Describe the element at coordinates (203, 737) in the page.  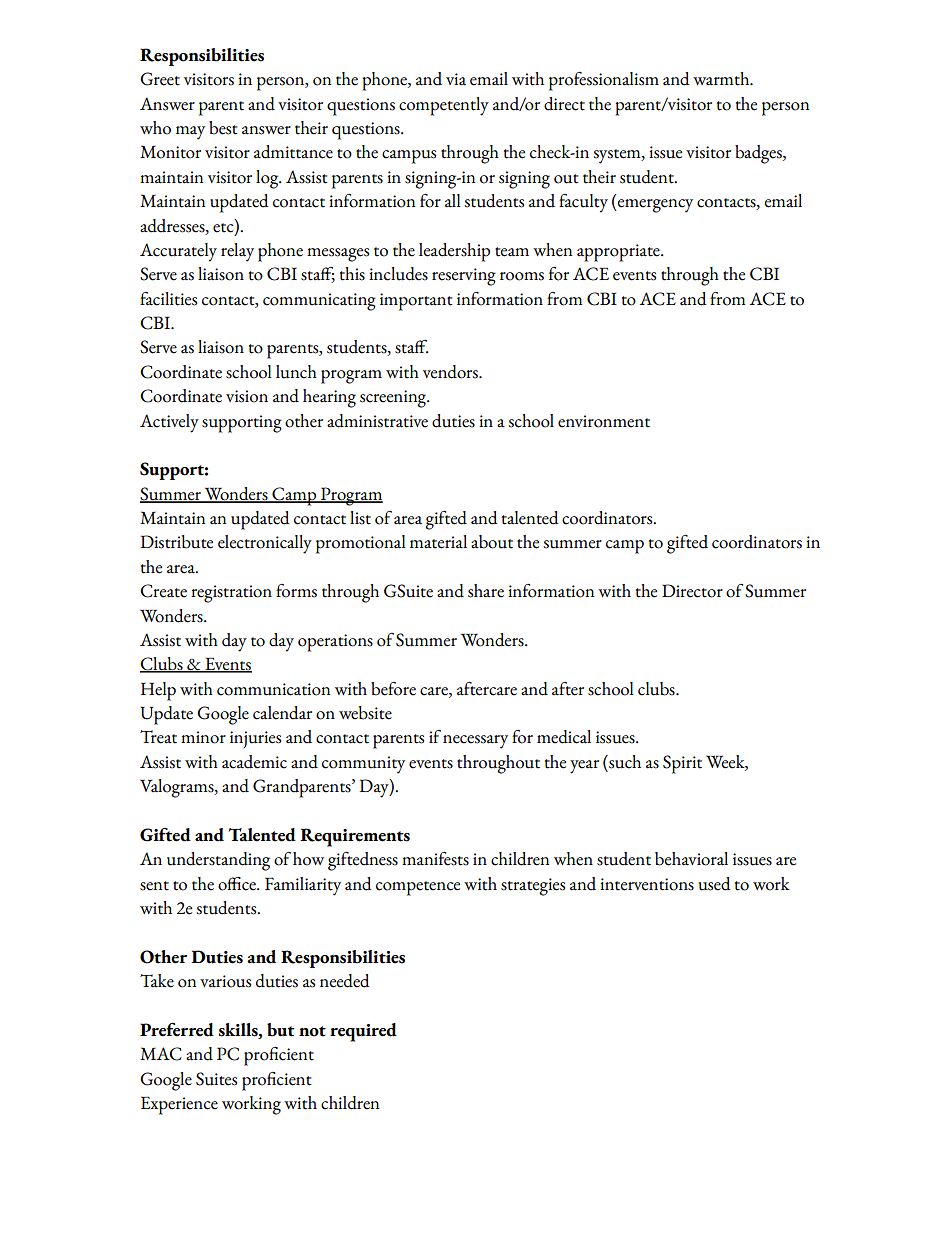
I see `minor` at that location.
